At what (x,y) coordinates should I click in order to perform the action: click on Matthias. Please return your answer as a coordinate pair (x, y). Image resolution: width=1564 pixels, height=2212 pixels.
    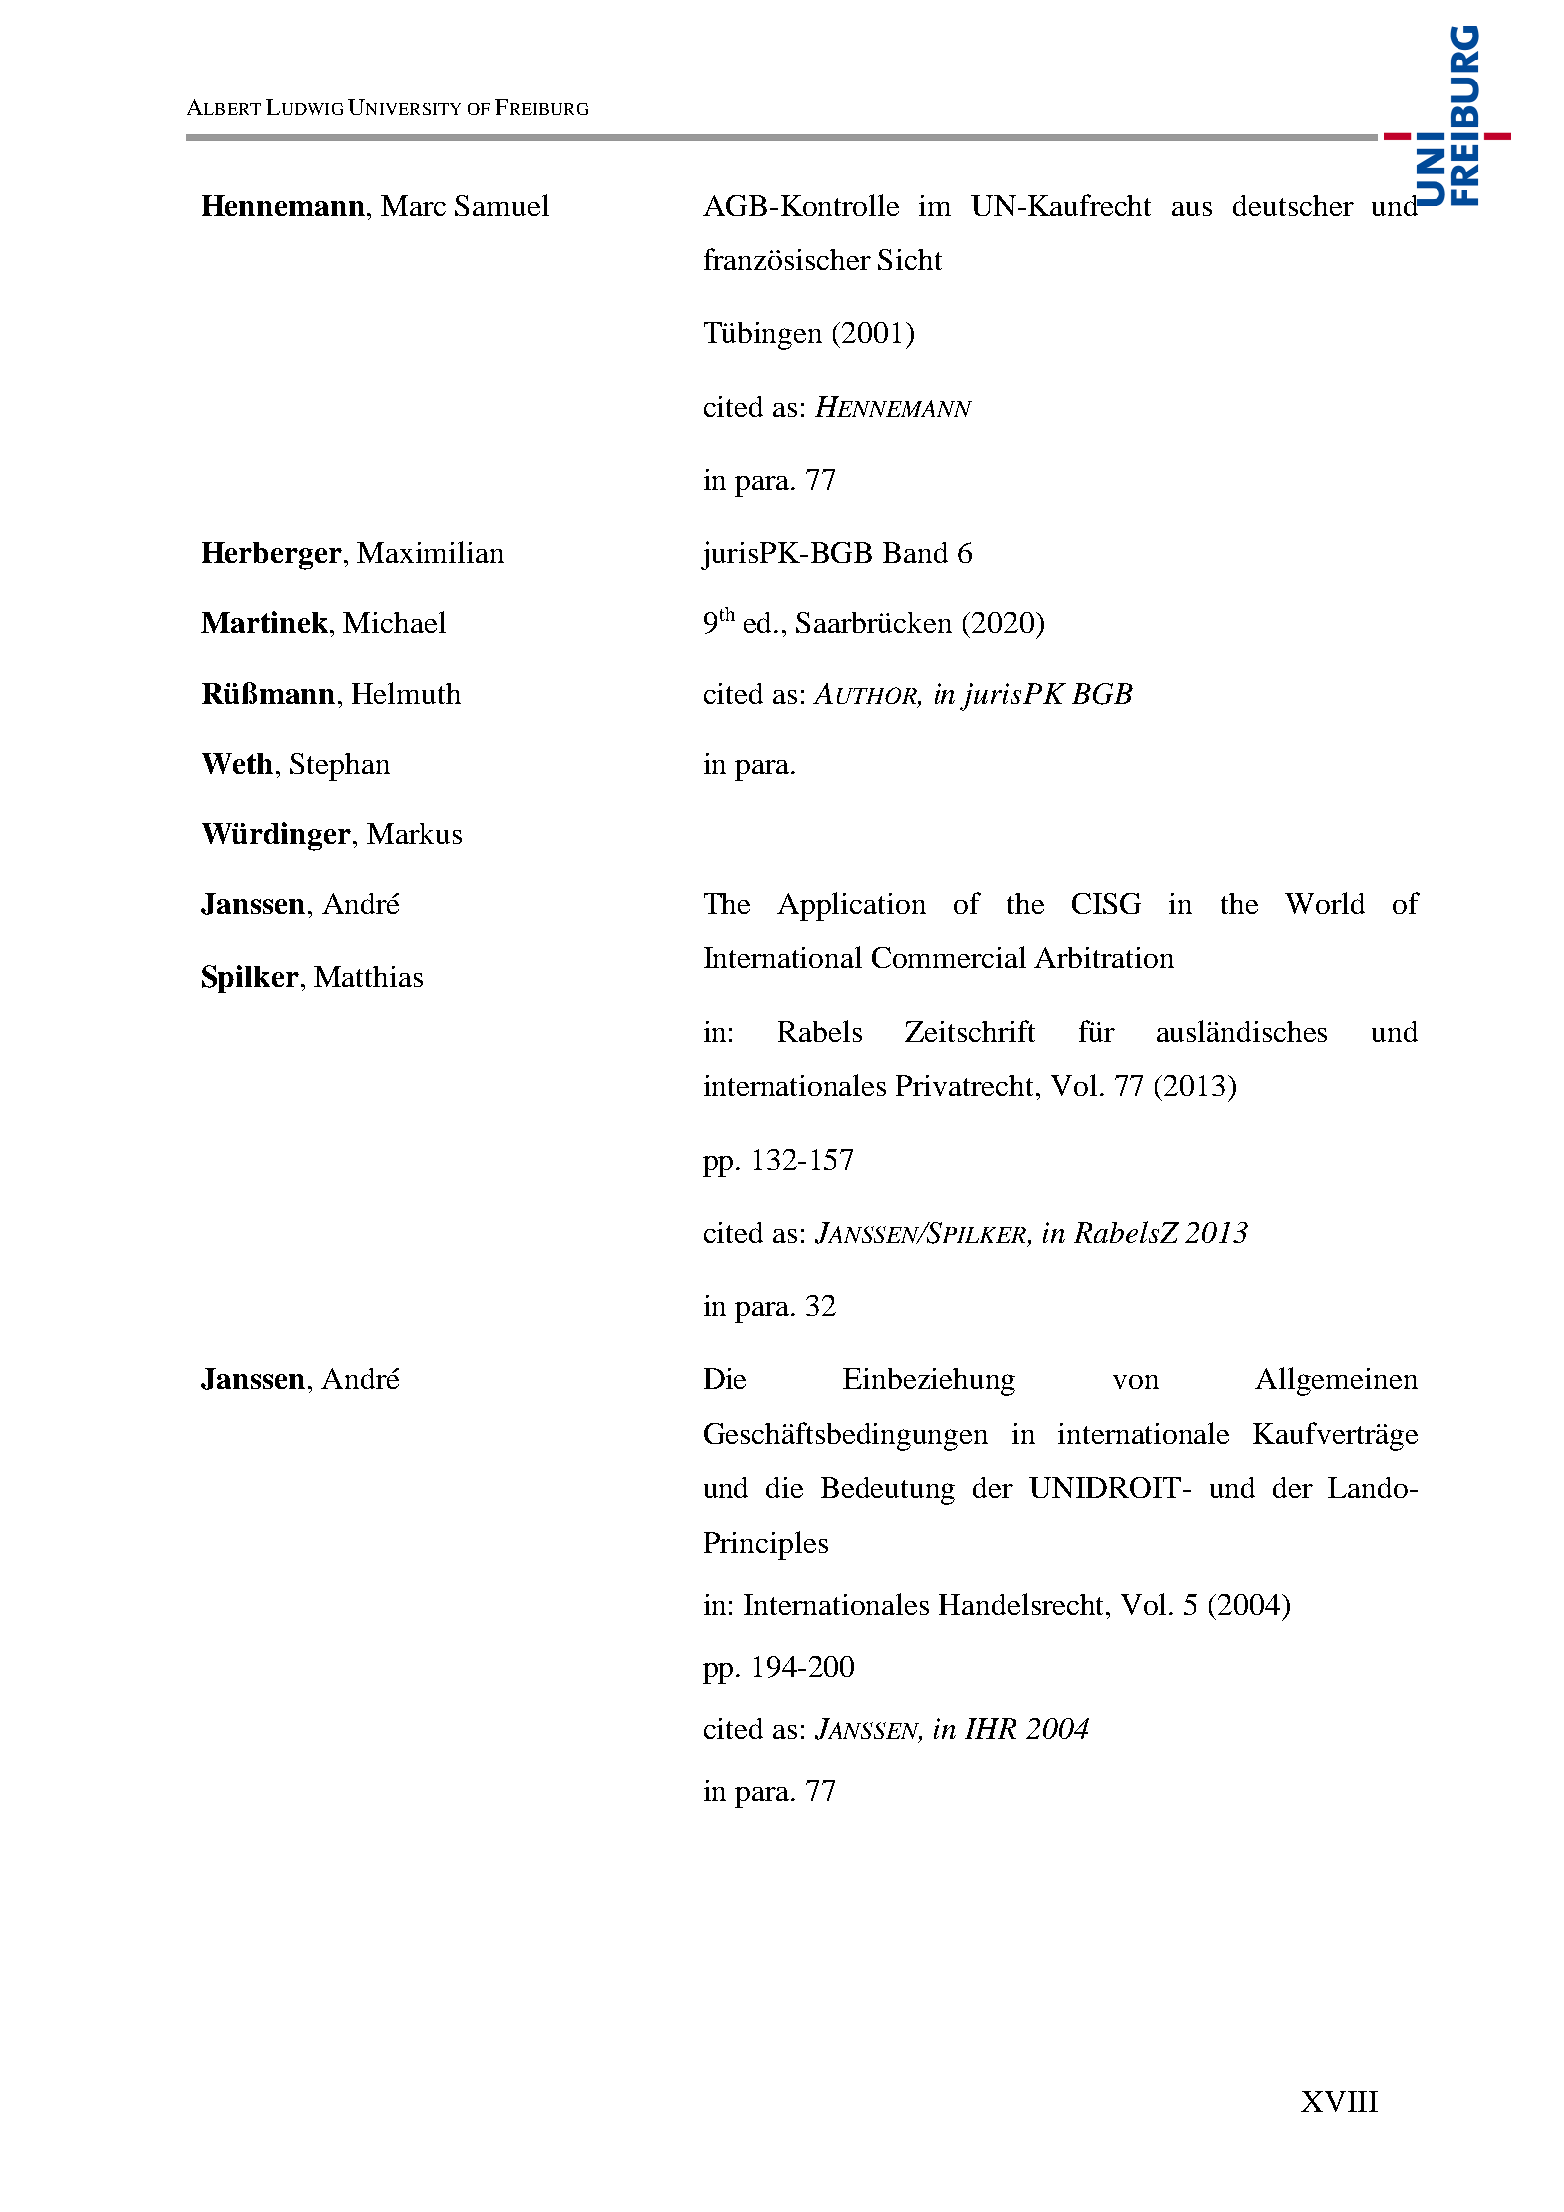
    Looking at the image, I should click on (368, 976).
